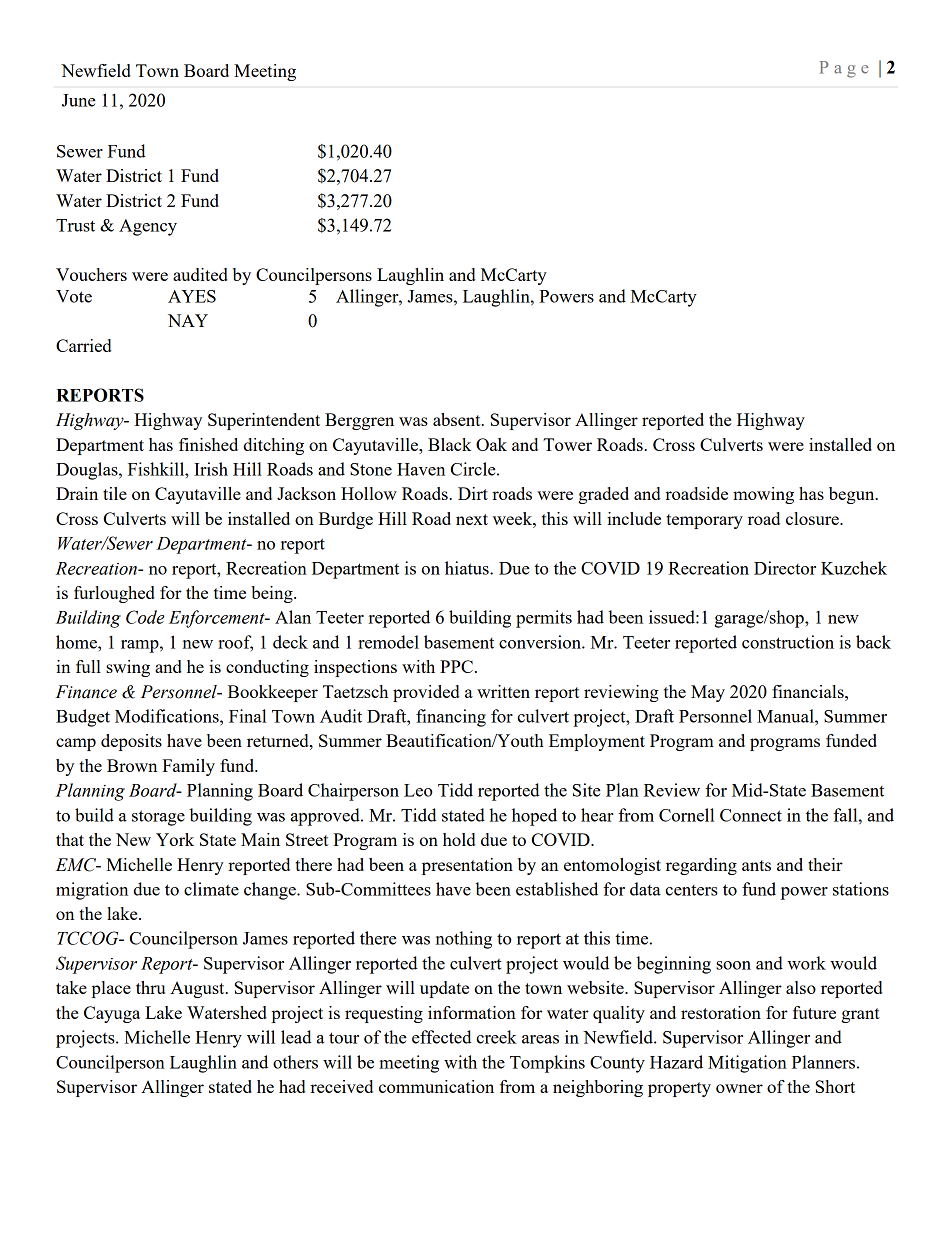 The image size is (952, 1233). Describe the element at coordinates (451, 718) in the page. I see `financing` at that location.
